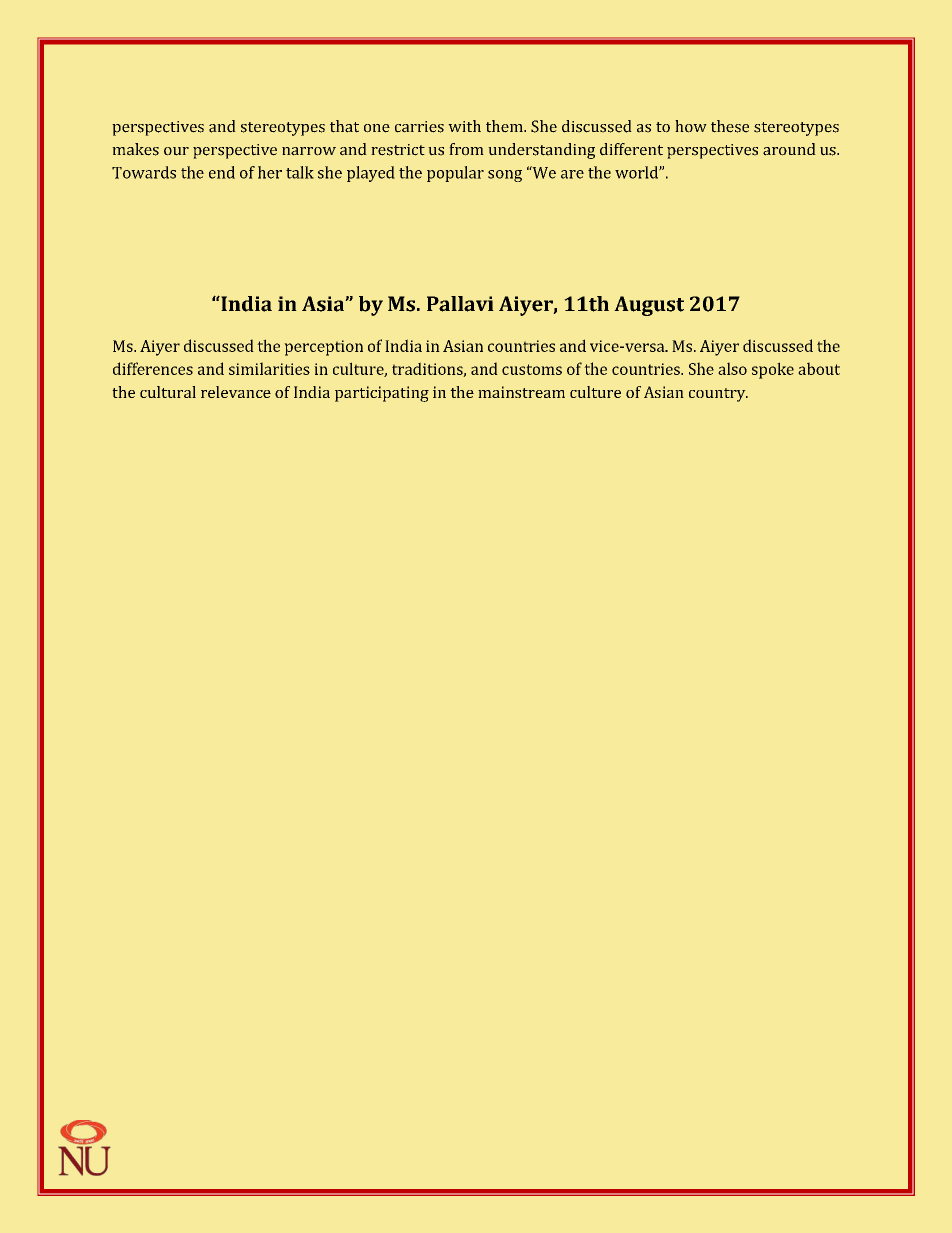 Image resolution: width=952 pixels, height=1233 pixels. I want to click on mainstream, so click(521, 392).
